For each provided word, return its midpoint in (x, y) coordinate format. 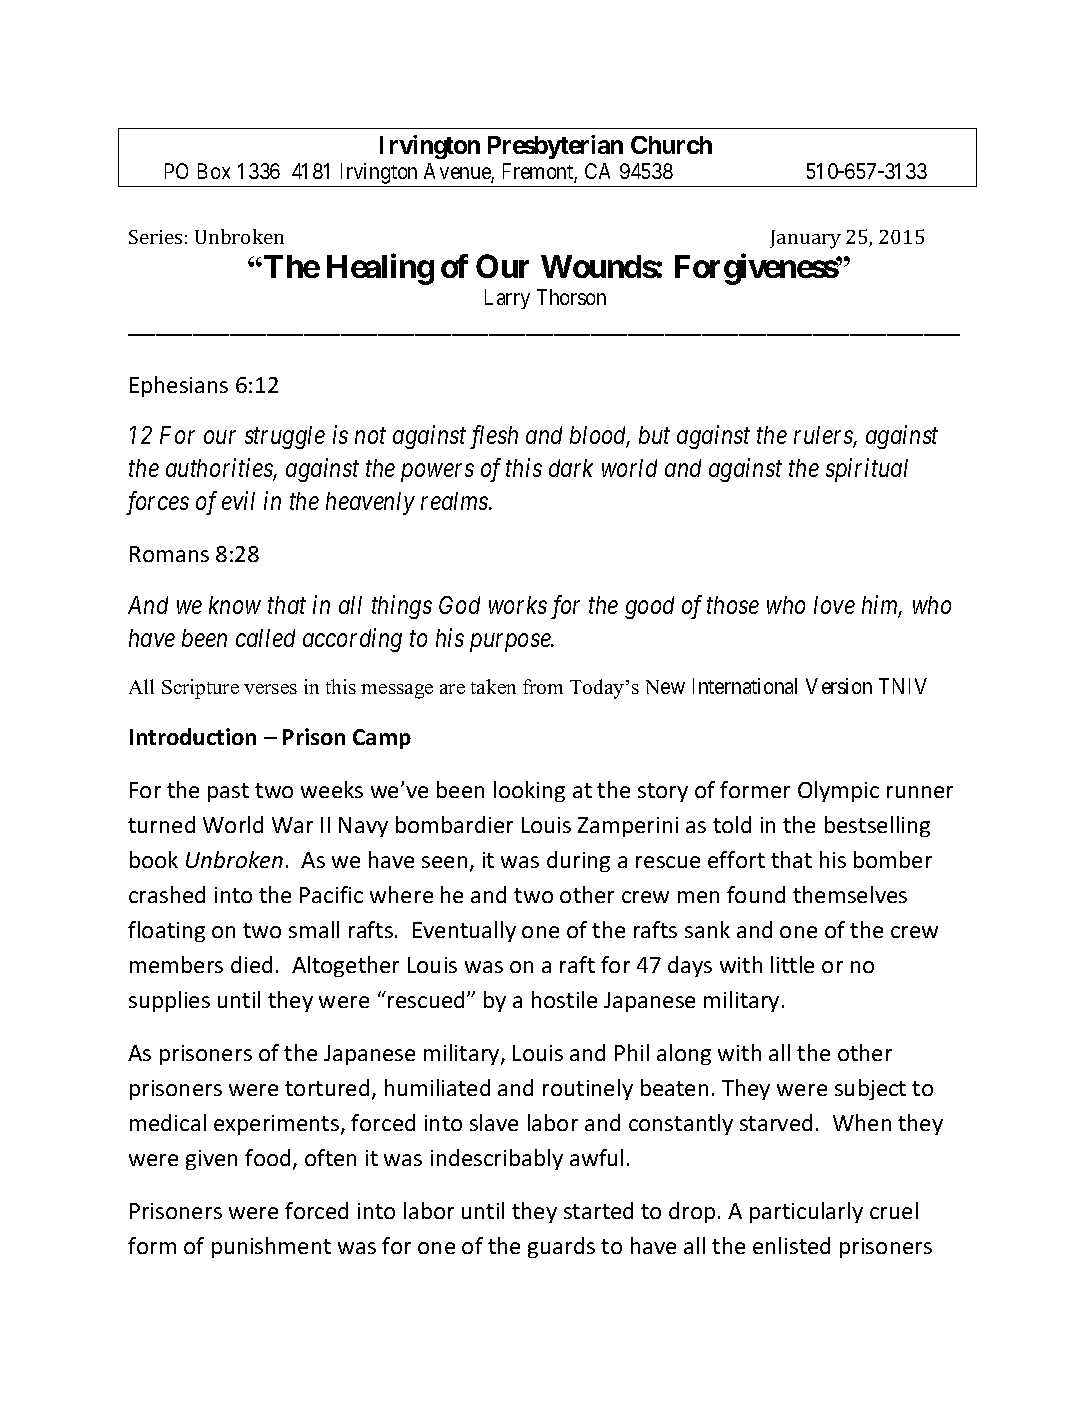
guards (561, 1247)
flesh (494, 437)
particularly (806, 1212)
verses (270, 689)
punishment (271, 1247)
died (251, 964)
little (792, 964)
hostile (564, 999)
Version (839, 686)
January (805, 239)
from (543, 686)
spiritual (867, 470)
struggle (285, 437)
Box (214, 171)
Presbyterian (555, 147)
